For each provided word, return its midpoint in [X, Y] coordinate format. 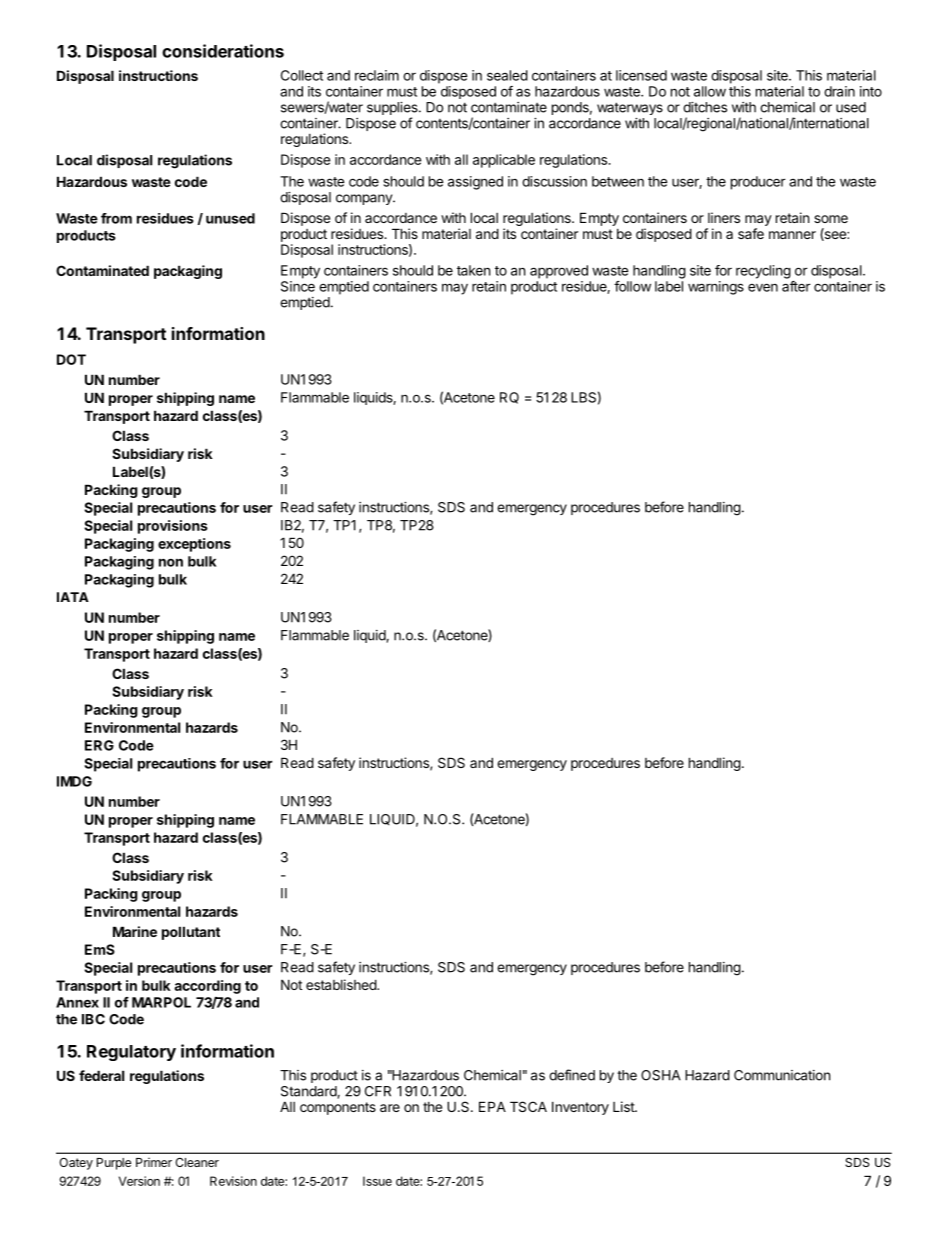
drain [839, 91]
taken [473, 270]
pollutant [191, 933]
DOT [71, 359]
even [763, 287]
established [342, 984]
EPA [492, 1106]
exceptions [194, 545]
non [171, 563]
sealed [507, 75]
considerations [223, 51]
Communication [782, 1075]
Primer [154, 1162]
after [796, 286]
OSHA [661, 1075]
